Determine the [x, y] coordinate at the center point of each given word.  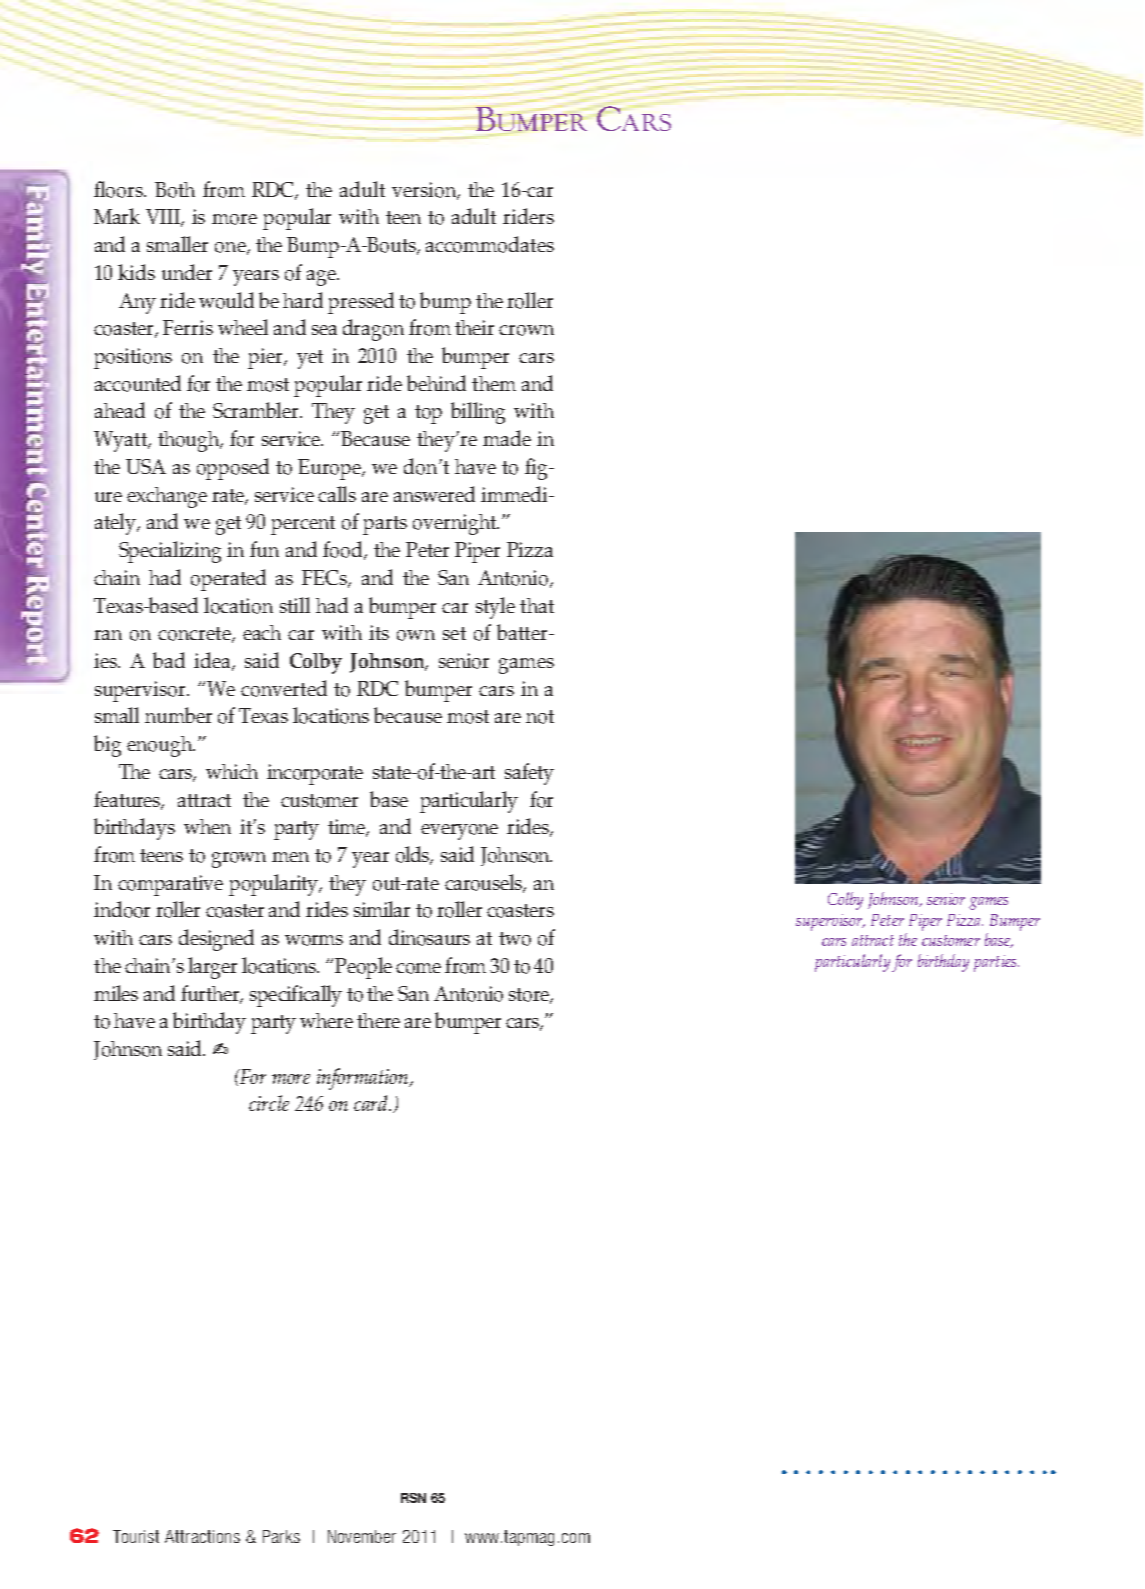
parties [996, 963]
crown [526, 330]
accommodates [490, 244]
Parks [281, 1536]
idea [214, 661]
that [537, 605]
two [515, 939]
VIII [164, 218]
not [540, 717]
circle [269, 1103]
